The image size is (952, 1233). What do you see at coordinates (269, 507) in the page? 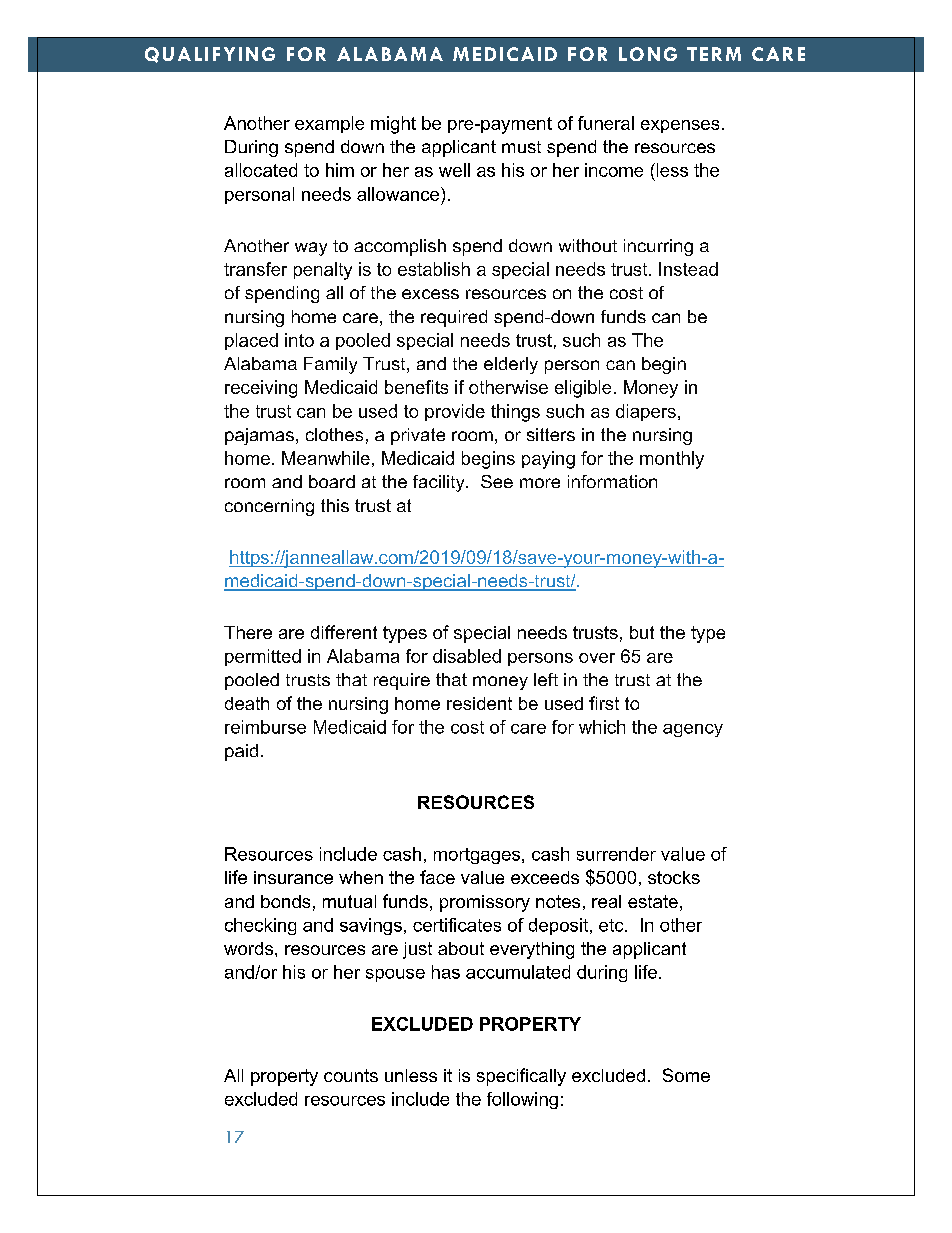
I see `concerning` at bounding box center [269, 507].
